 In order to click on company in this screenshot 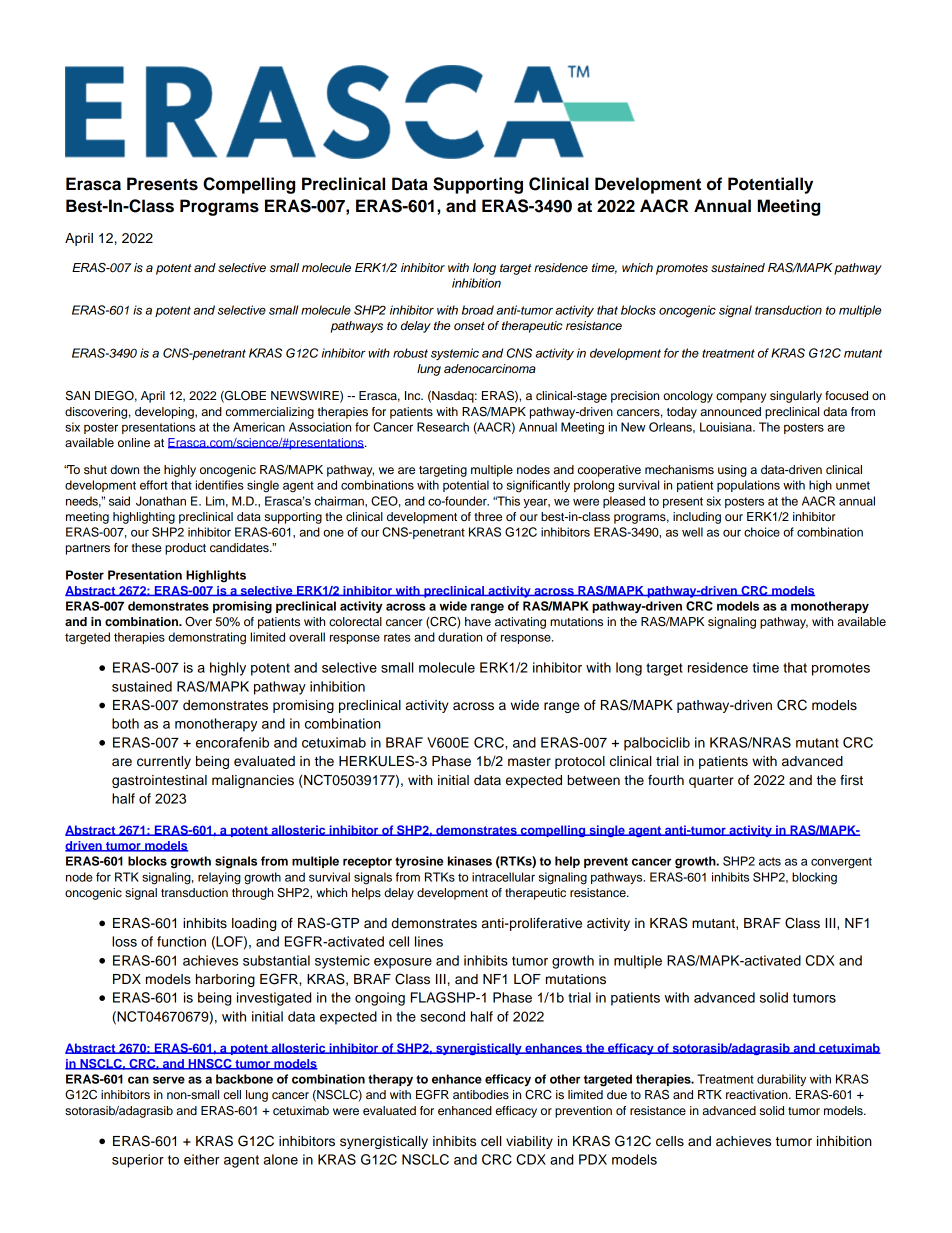, I will do `click(741, 398)`.
